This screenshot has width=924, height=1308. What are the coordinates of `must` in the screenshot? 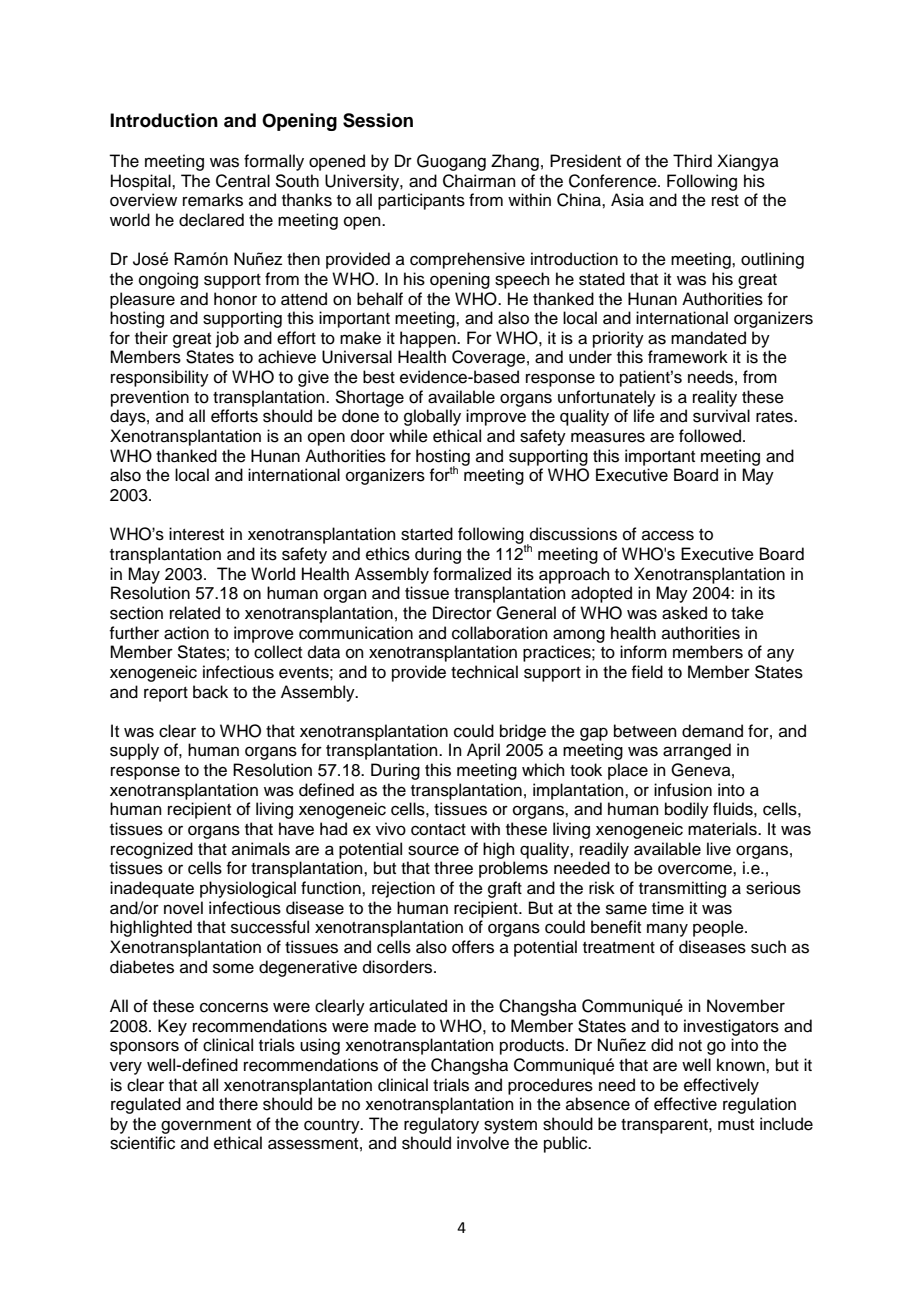 It's located at (736, 1125).
